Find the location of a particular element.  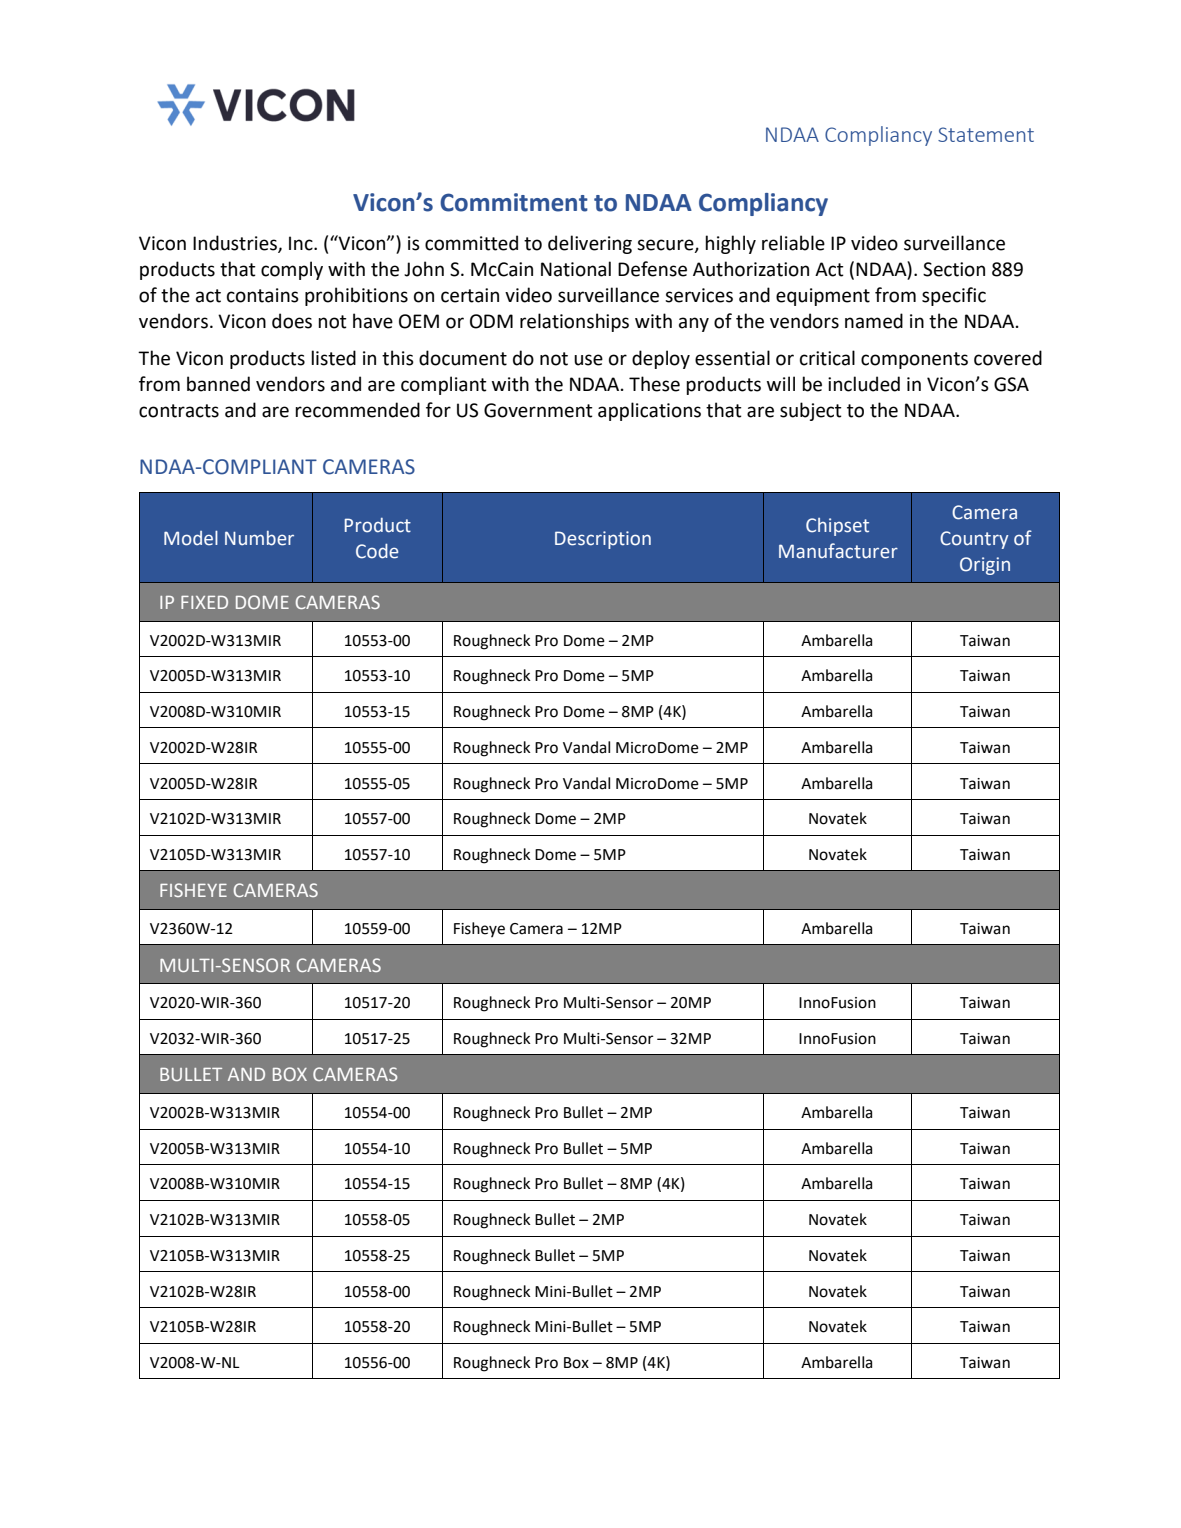

Statement is located at coordinates (986, 134).
